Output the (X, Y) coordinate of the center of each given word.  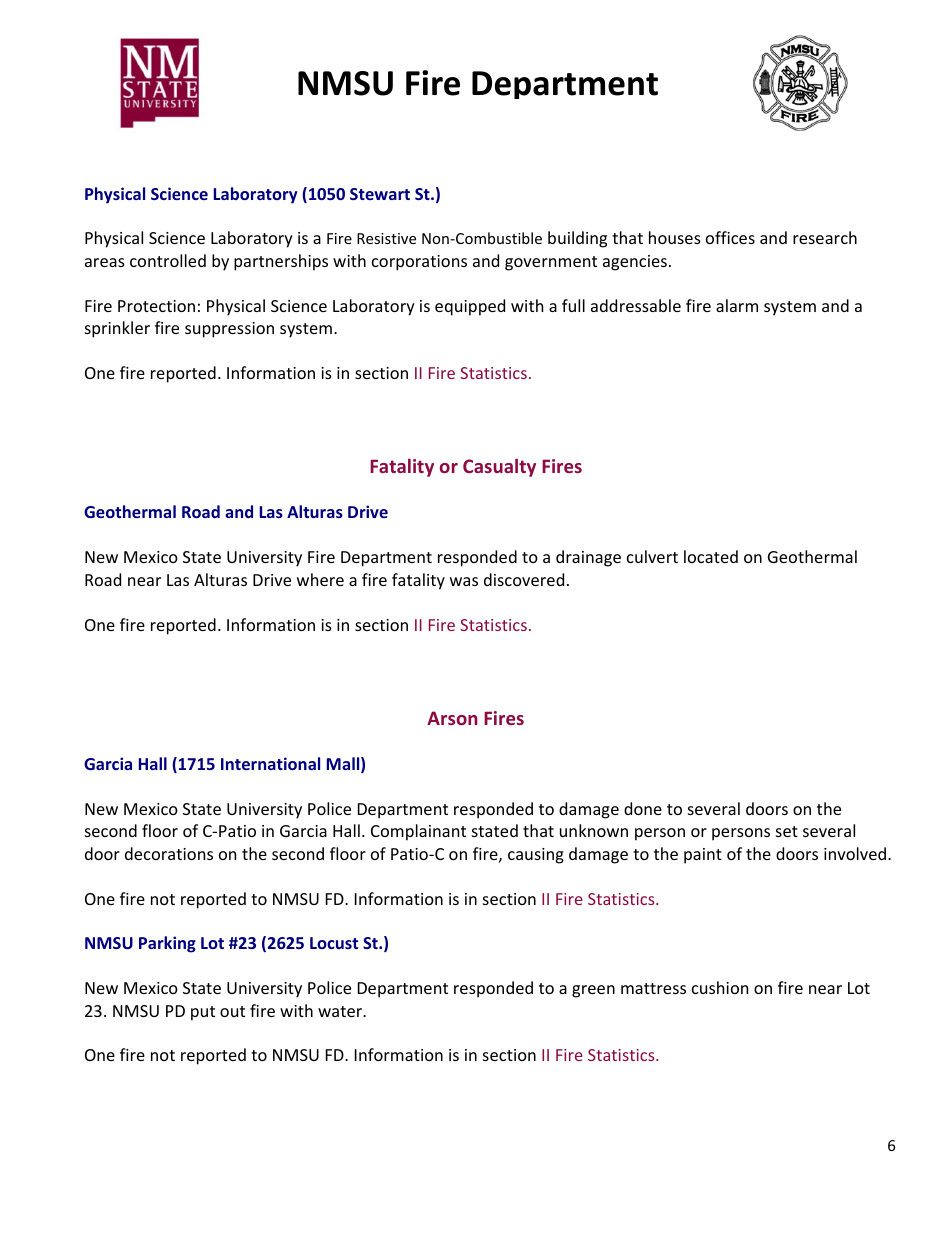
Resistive (386, 238)
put (203, 1013)
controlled (168, 260)
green (593, 991)
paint (703, 856)
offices (730, 237)
